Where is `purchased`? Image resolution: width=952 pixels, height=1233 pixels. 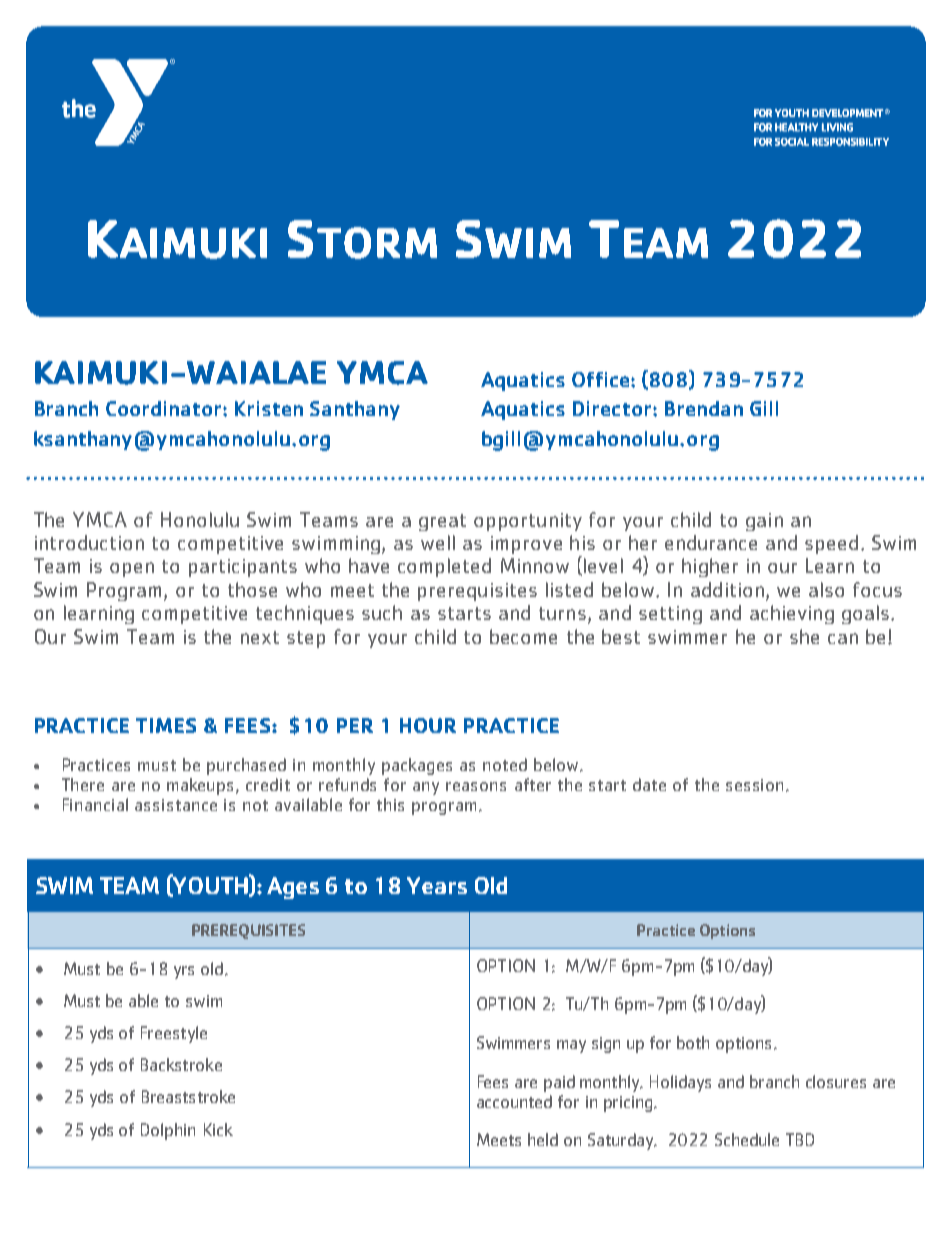 purchased is located at coordinates (246, 766).
